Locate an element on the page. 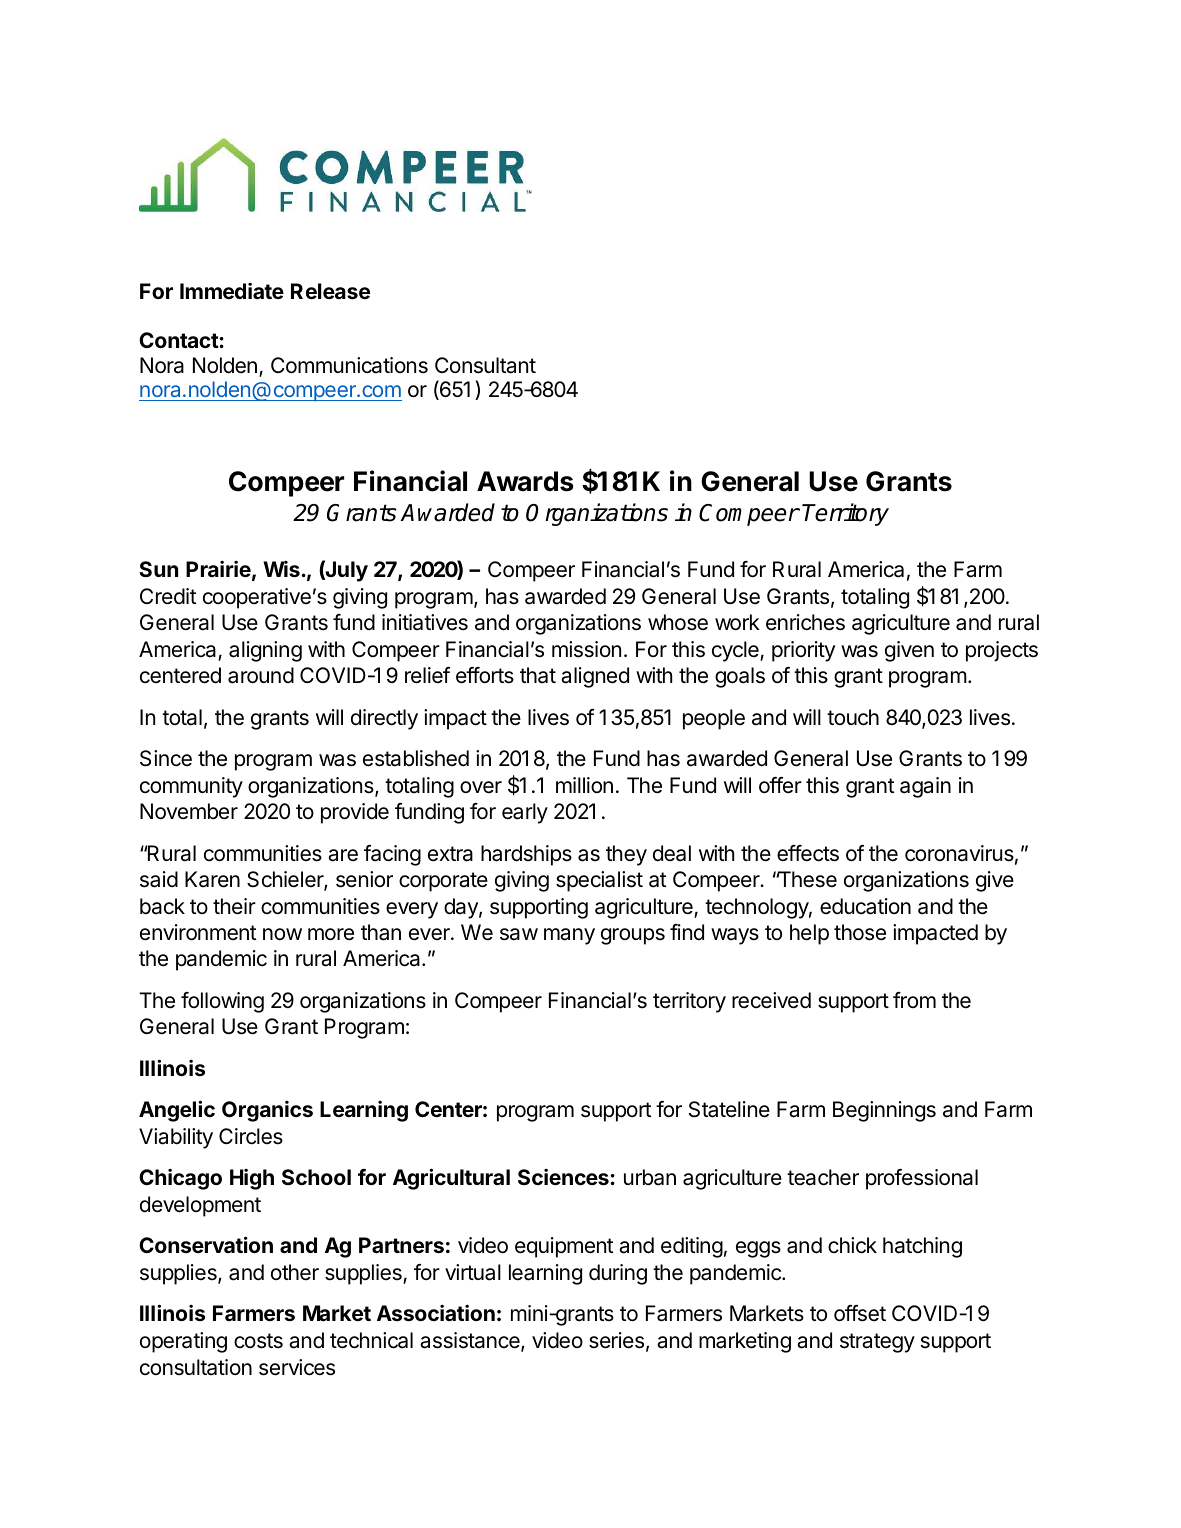 The image size is (1181, 1528). during is located at coordinates (618, 1274).
